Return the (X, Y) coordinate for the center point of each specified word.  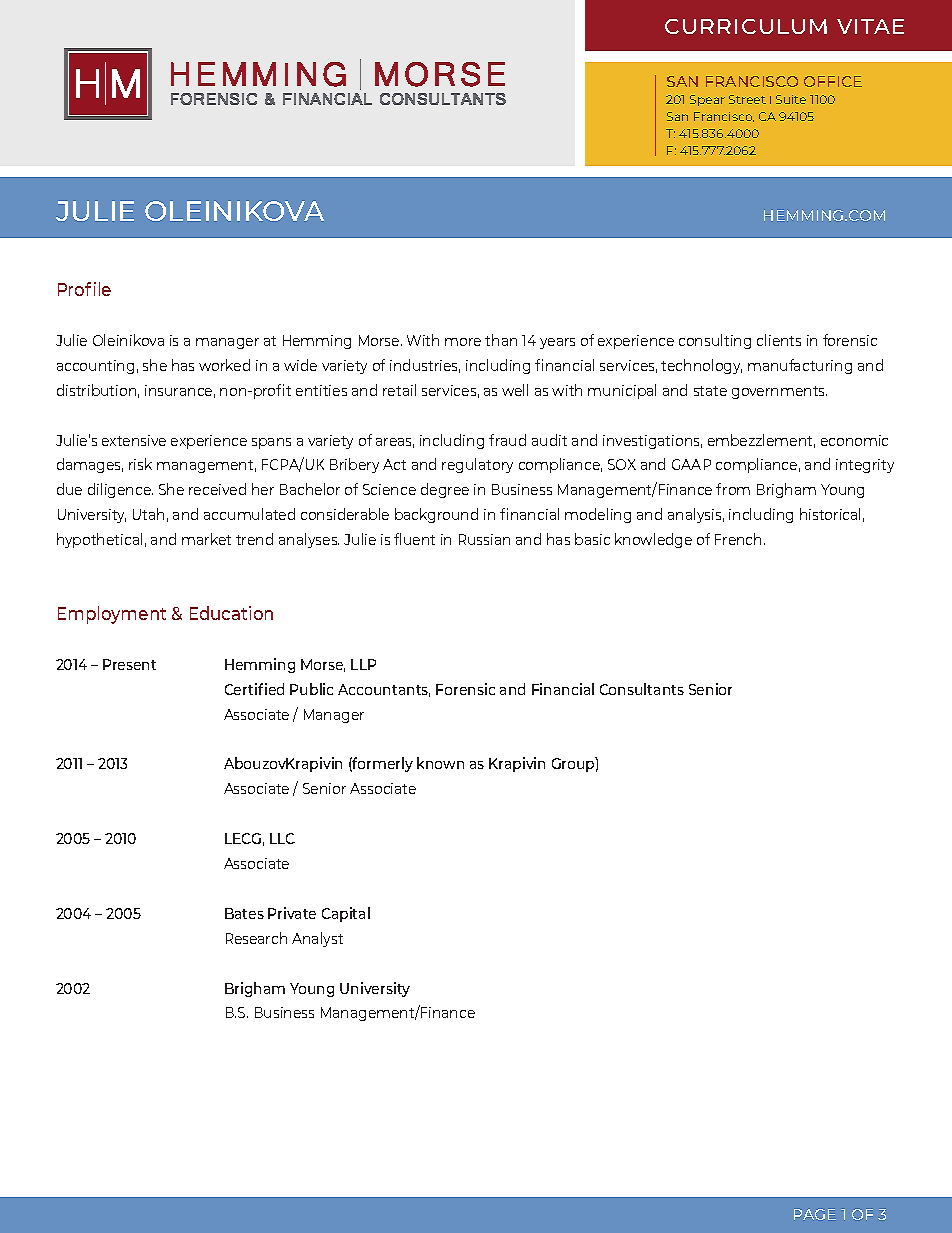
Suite (791, 99)
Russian (484, 539)
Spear (707, 100)
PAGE (815, 1214)
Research (256, 938)
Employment (112, 615)
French (738, 539)
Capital (346, 914)
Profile (84, 289)
